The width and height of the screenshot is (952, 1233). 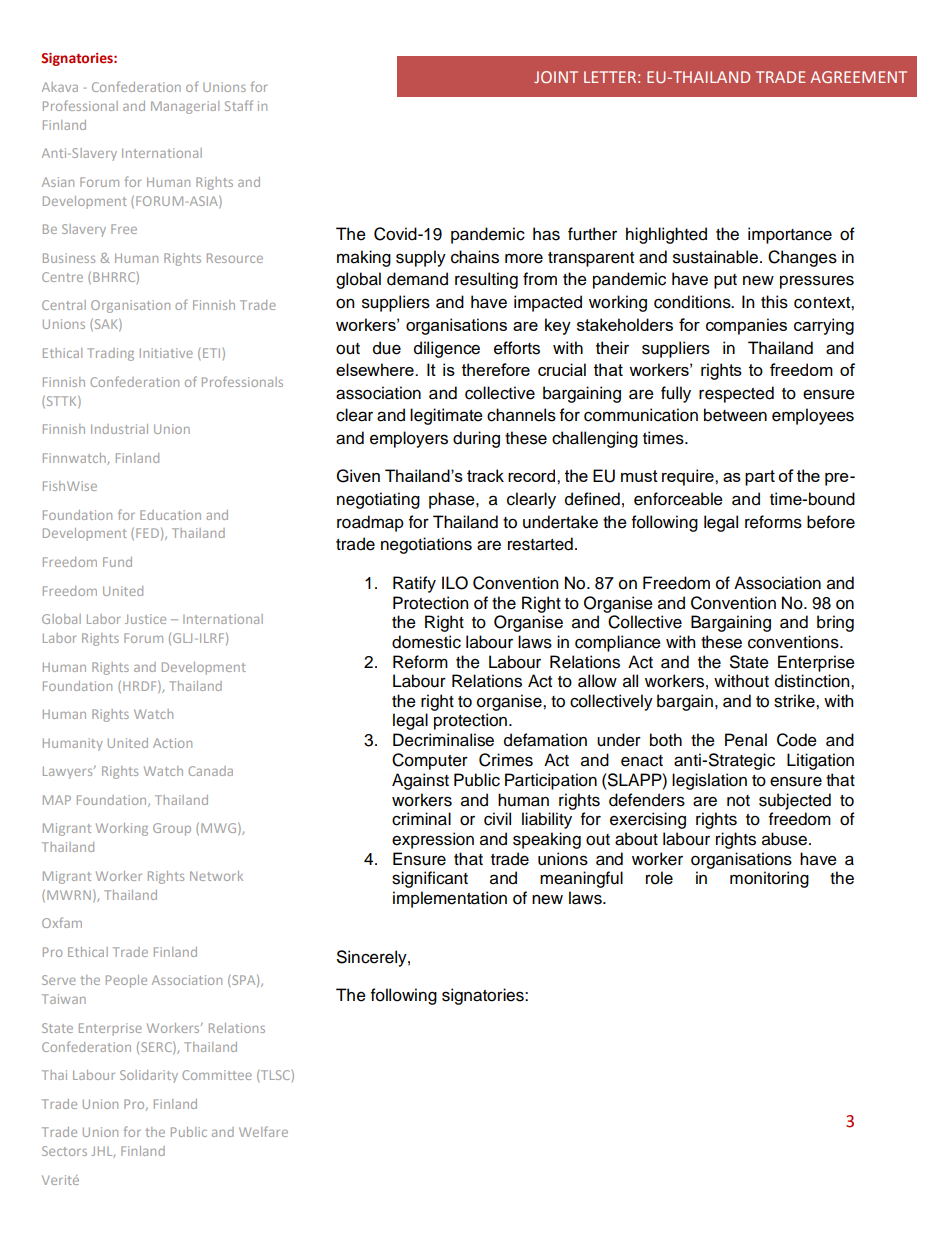 What do you see at coordinates (263, 1131) in the screenshot?
I see `Welfare` at bounding box center [263, 1131].
